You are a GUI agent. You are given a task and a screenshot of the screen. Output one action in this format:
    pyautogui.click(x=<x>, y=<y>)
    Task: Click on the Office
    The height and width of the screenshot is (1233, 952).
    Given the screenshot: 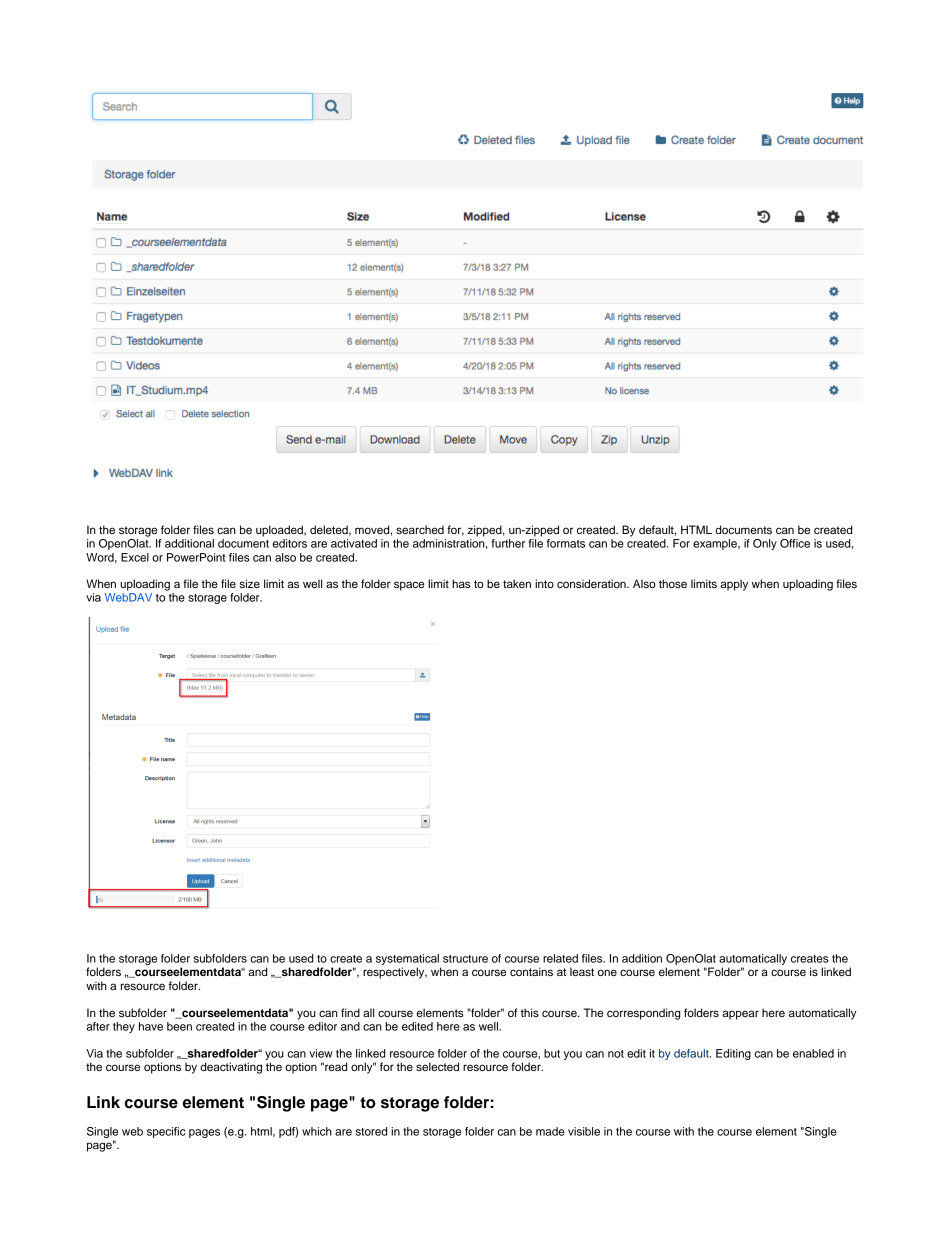 What is the action you would take?
    pyautogui.click(x=795, y=543)
